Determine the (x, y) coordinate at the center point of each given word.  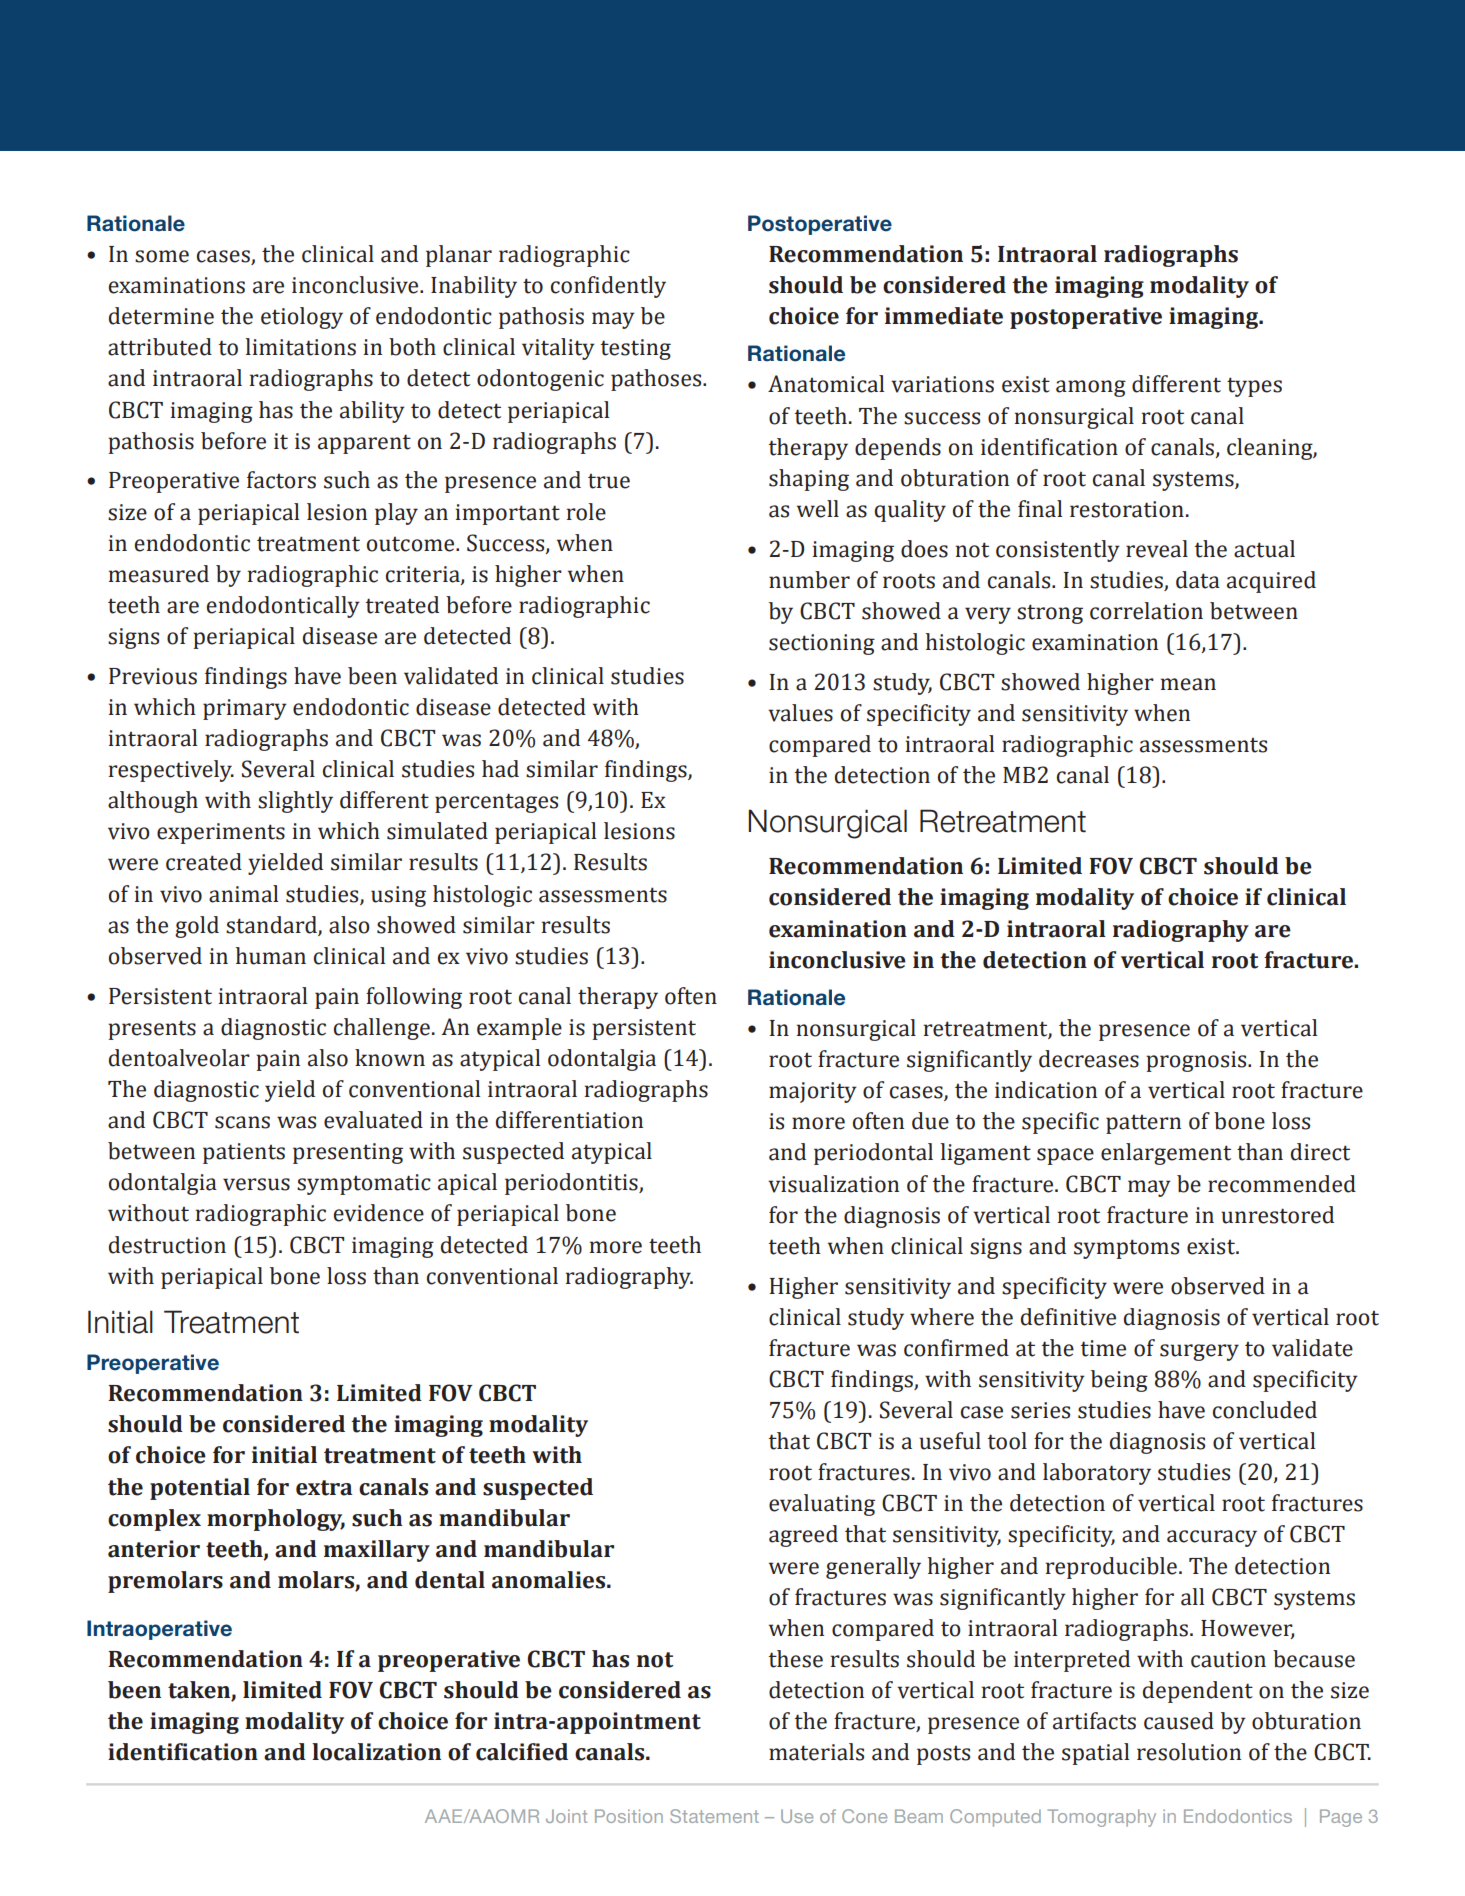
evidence (379, 1213)
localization (376, 1752)
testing (636, 349)
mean (1188, 684)
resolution (1189, 1752)
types (1254, 387)
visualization (833, 1184)
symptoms (1126, 1249)
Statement (714, 1816)
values (800, 713)
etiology (302, 318)
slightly (295, 802)
